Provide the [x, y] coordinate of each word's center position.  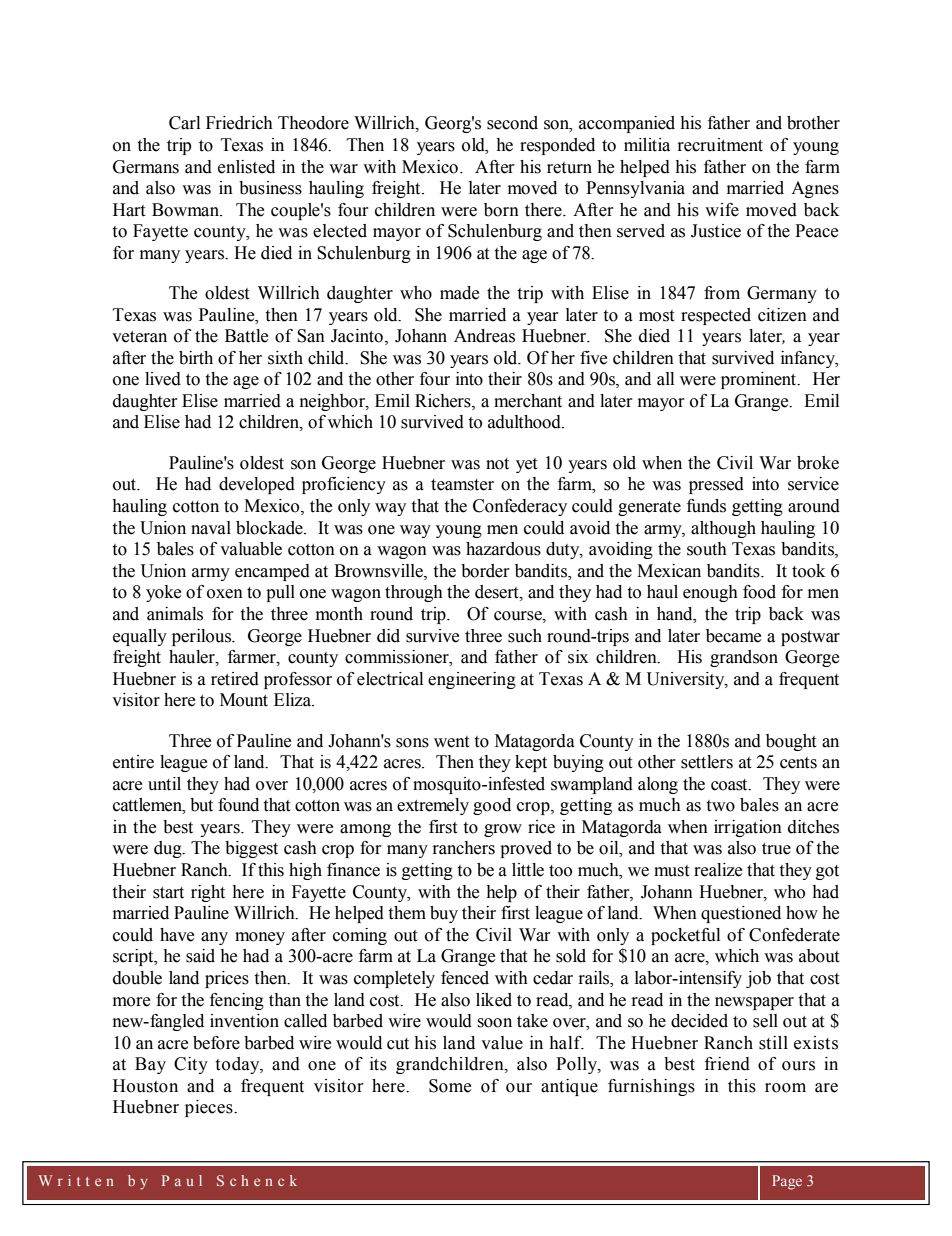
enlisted [246, 167]
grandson [744, 658]
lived [163, 379]
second [512, 123]
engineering [472, 680]
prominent [760, 380]
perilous [203, 637]
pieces [210, 1108]
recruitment [720, 145]
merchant [528, 401]
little [528, 870]
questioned [741, 914]
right [208, 893]
